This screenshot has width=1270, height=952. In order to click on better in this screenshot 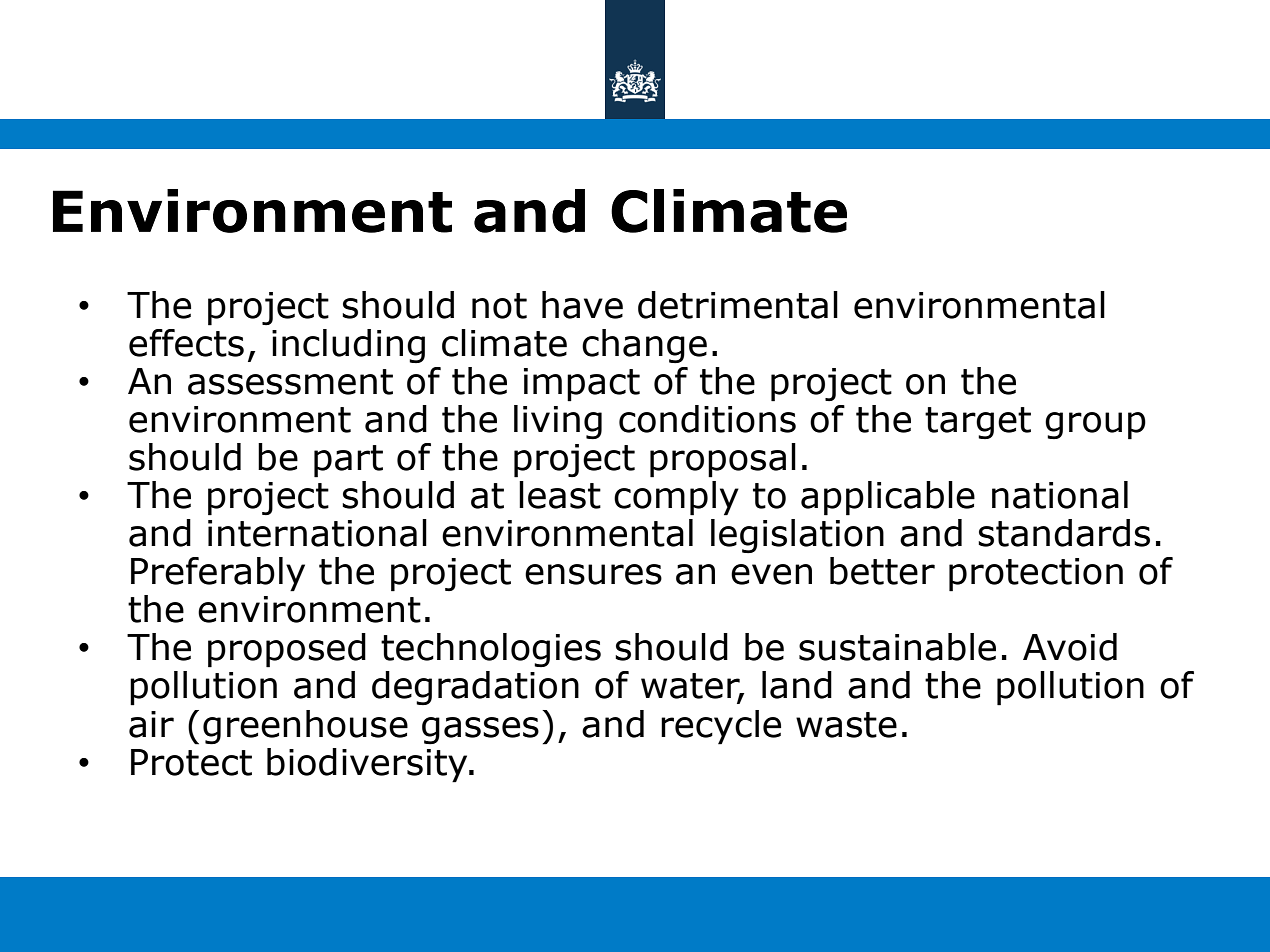, I will do `click(882, 571)`.
